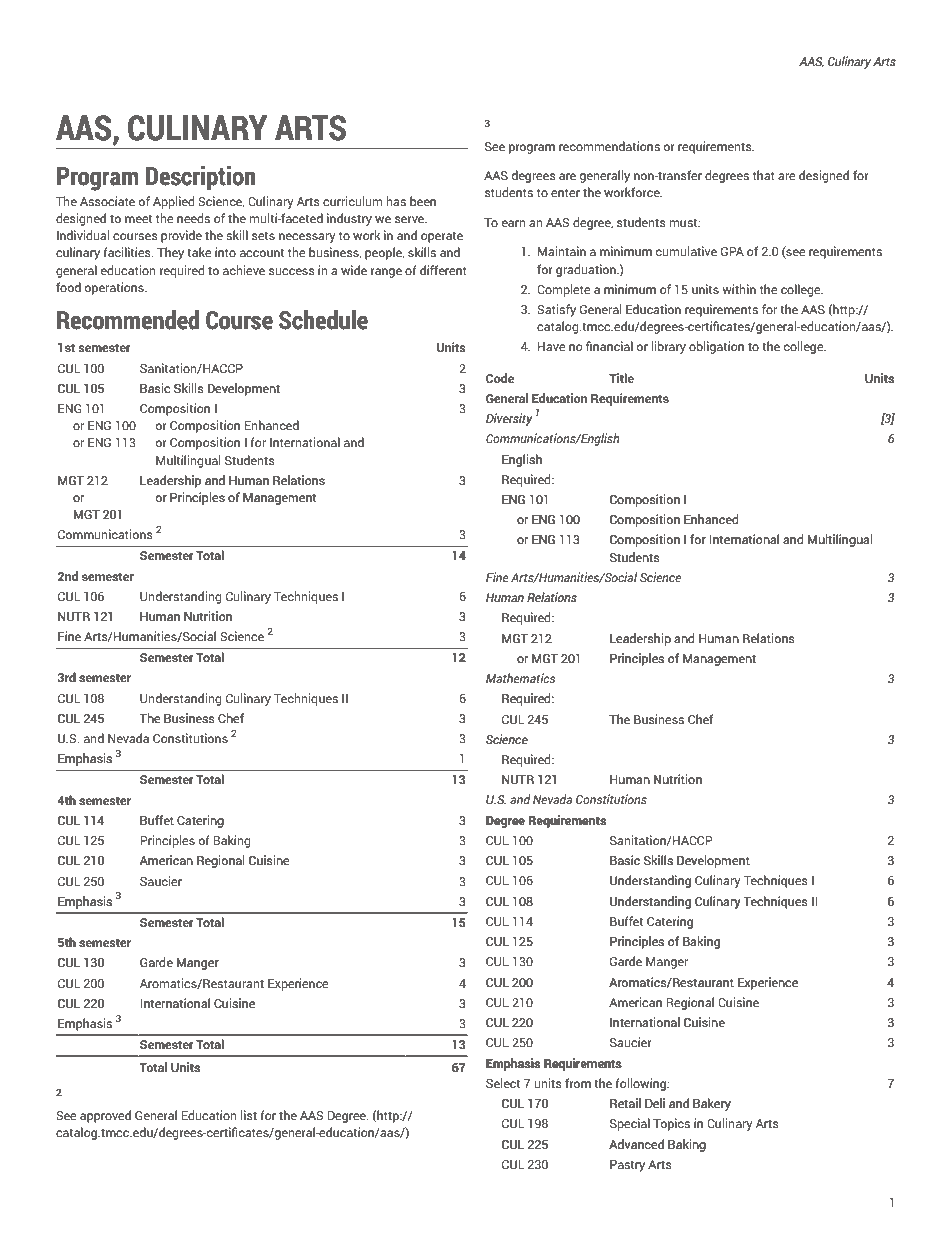 Image resolution: width=952 pixels, height=1233 pixels. I want to click on from, so click(578, 1083).
